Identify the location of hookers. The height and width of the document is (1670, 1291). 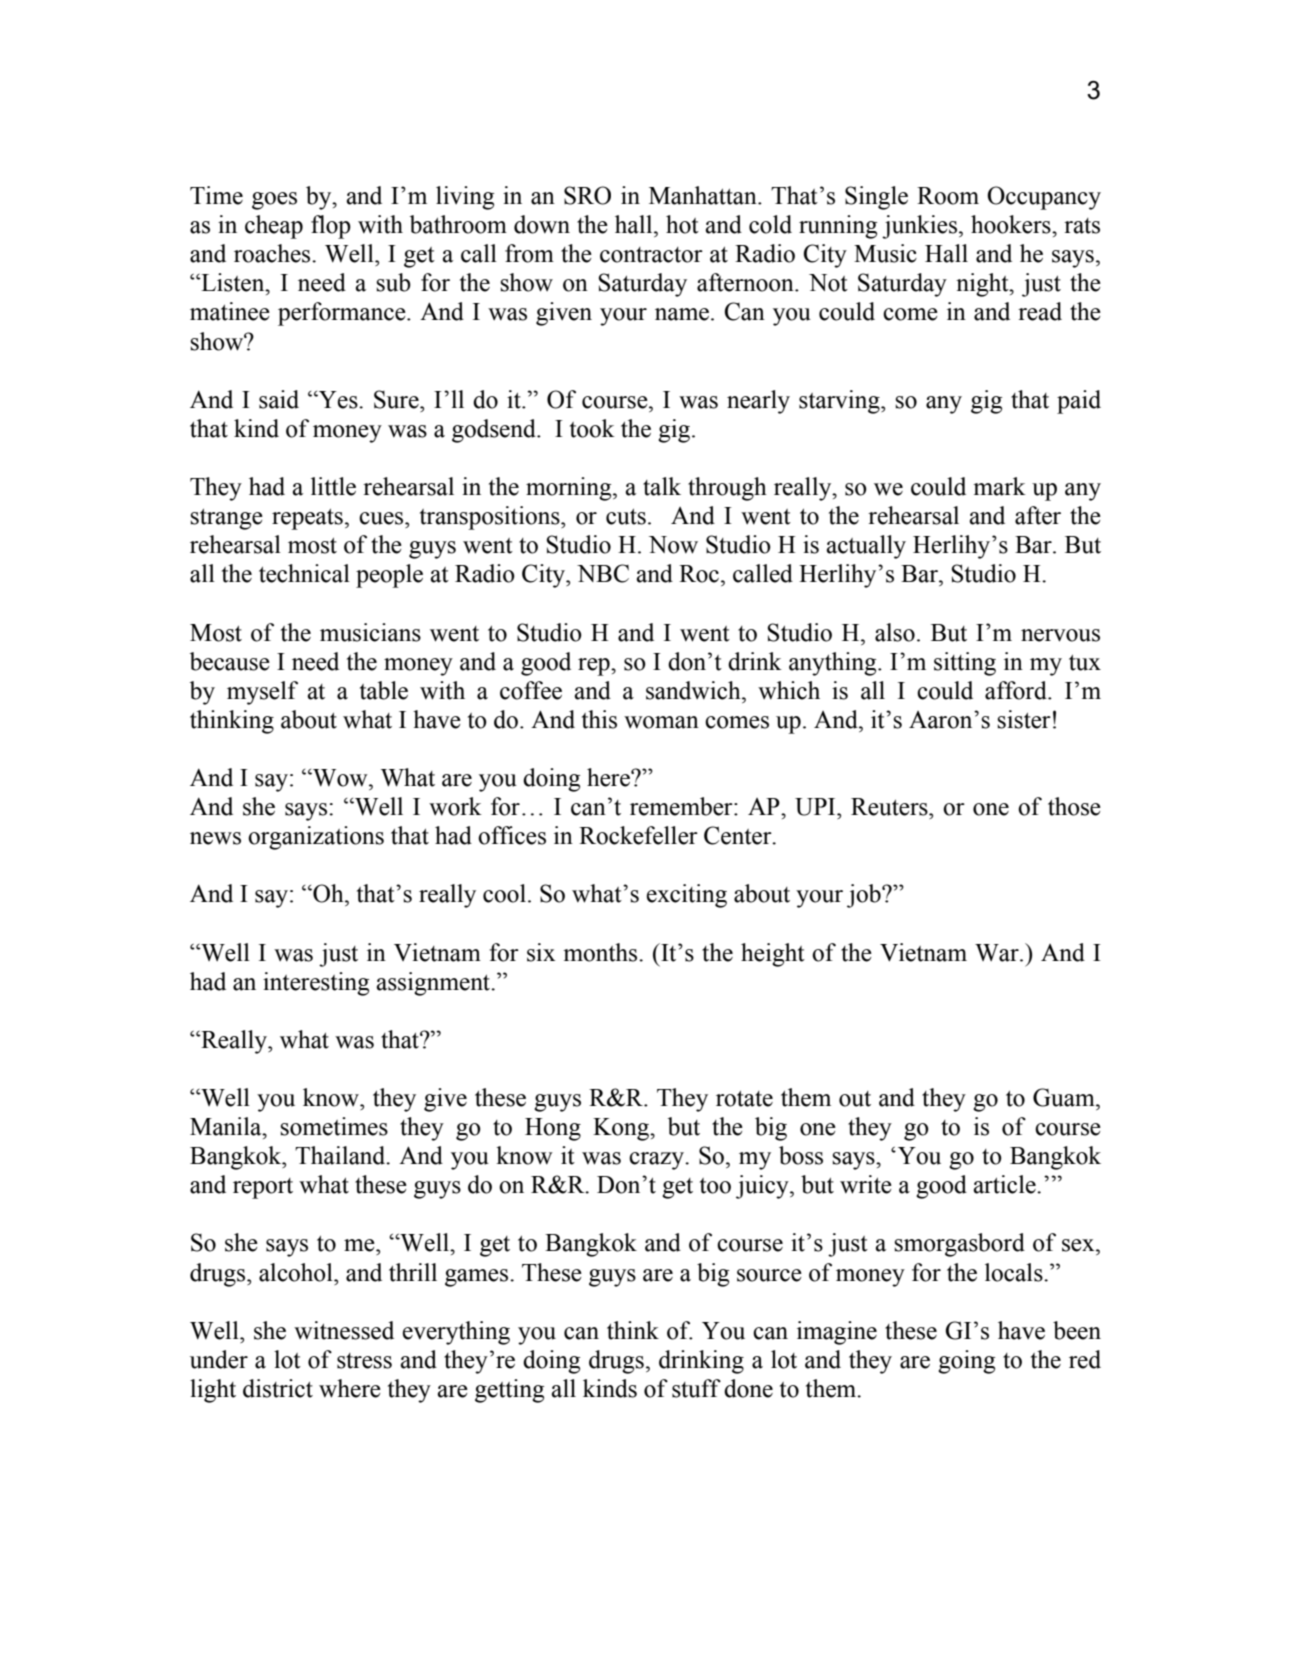
(1012, 224).
